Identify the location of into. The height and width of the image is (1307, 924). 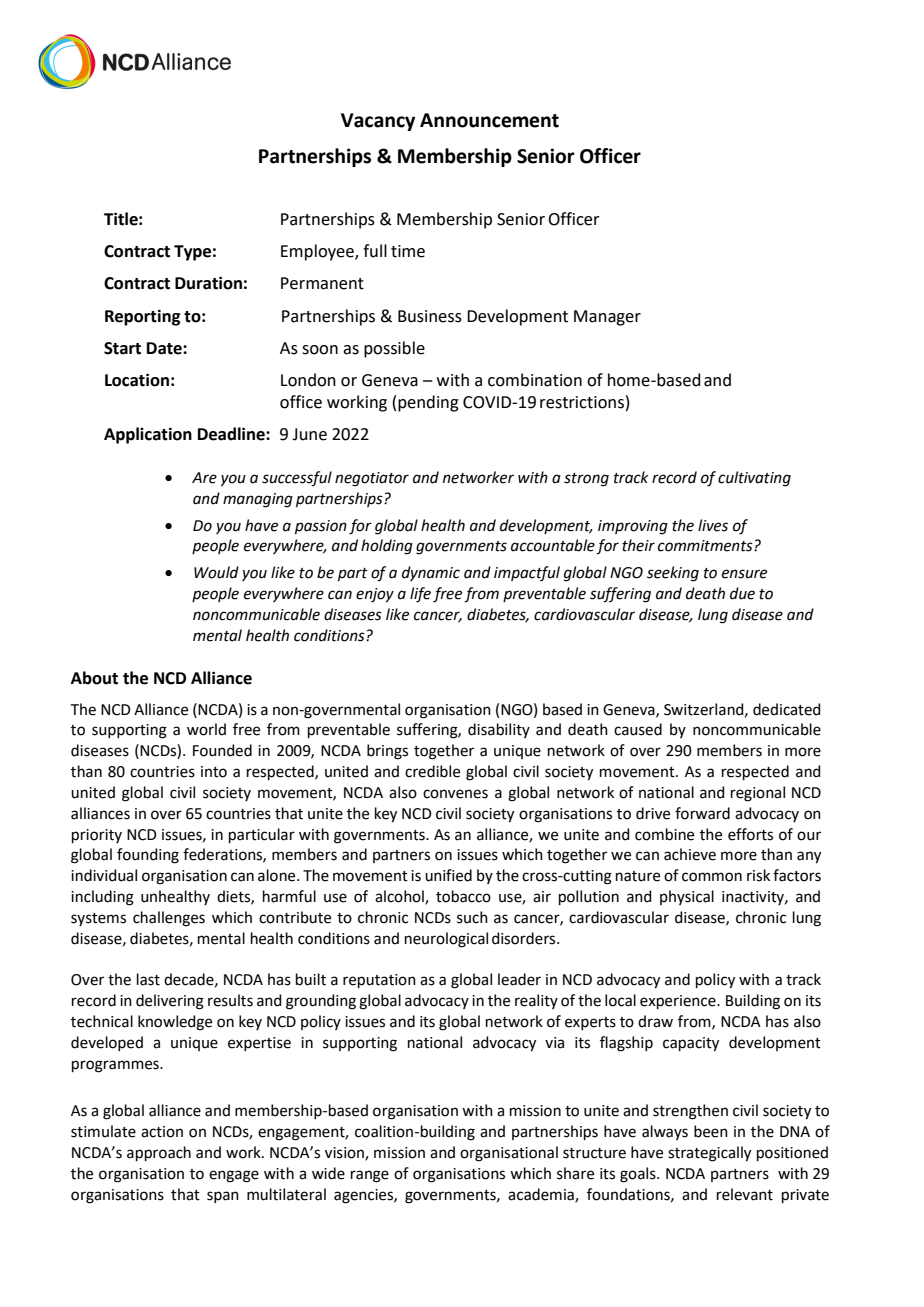
(214, 772).
